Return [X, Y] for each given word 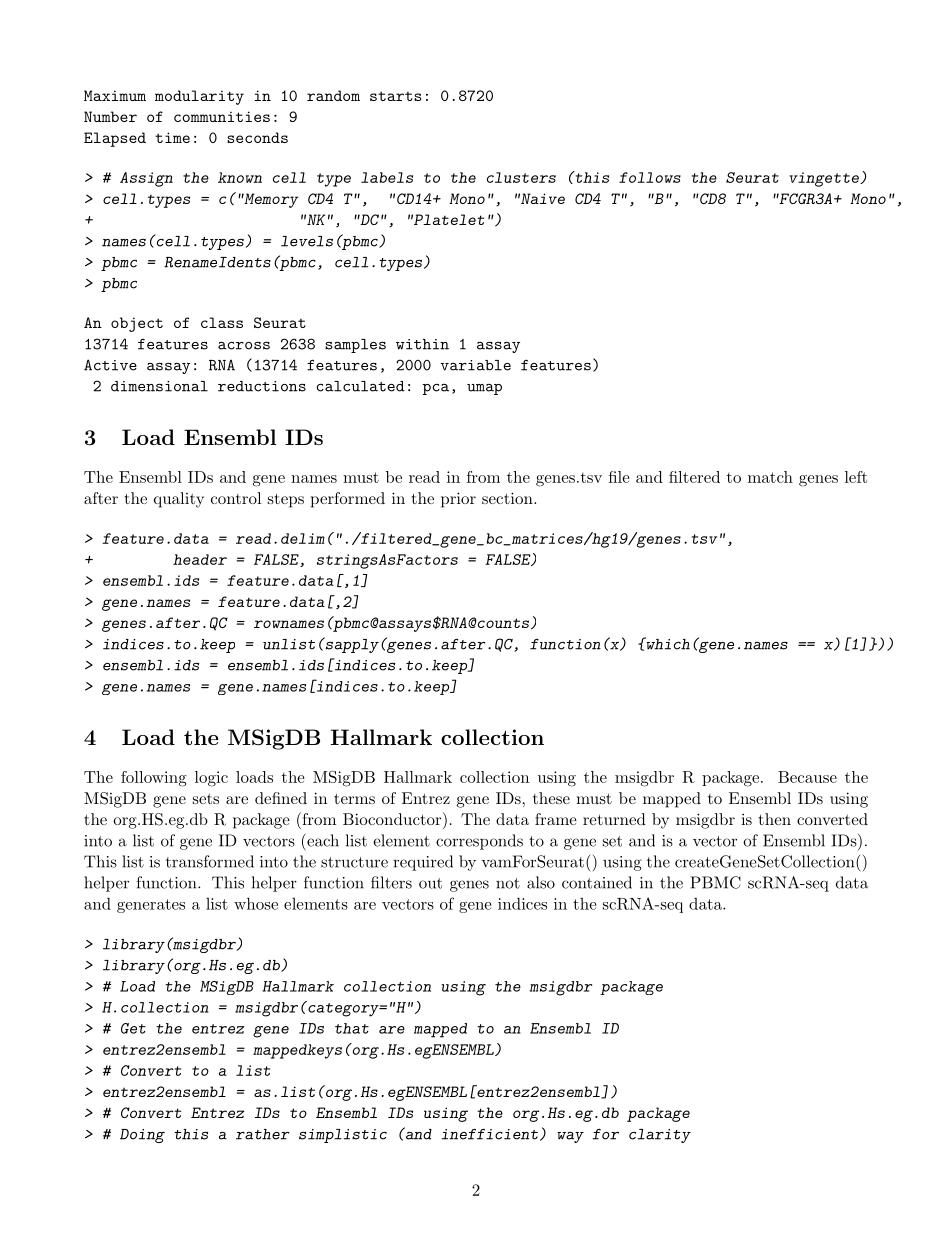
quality [179, 500]
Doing [142, 1136]
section [508, 498]
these [551, 798]
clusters [521, 177]
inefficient [490, 1134]
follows [650, 177]
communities [222, 116]
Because [807, 777]
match [770, 477]
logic [211, 779]
